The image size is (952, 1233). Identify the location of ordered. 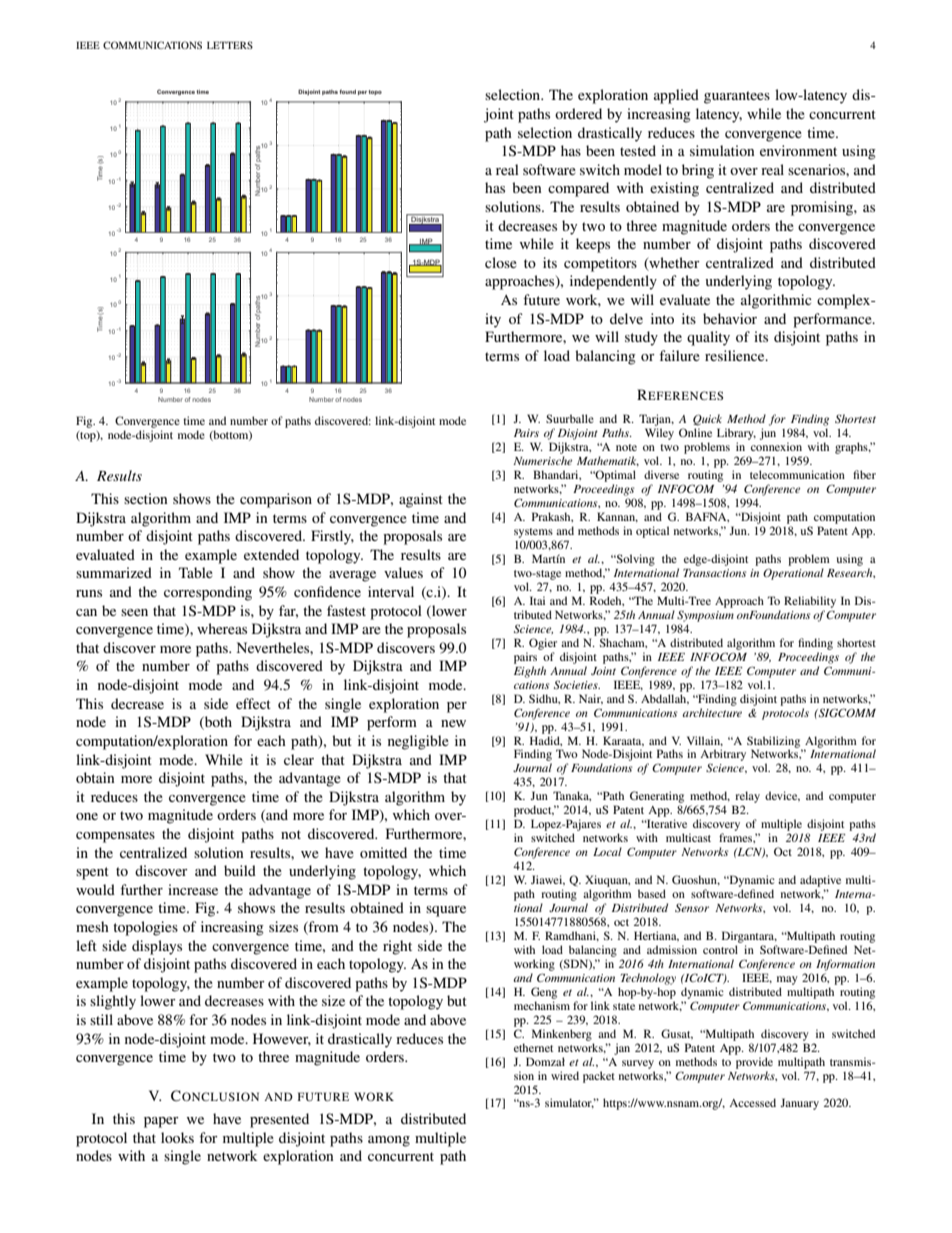
(578, 113).
